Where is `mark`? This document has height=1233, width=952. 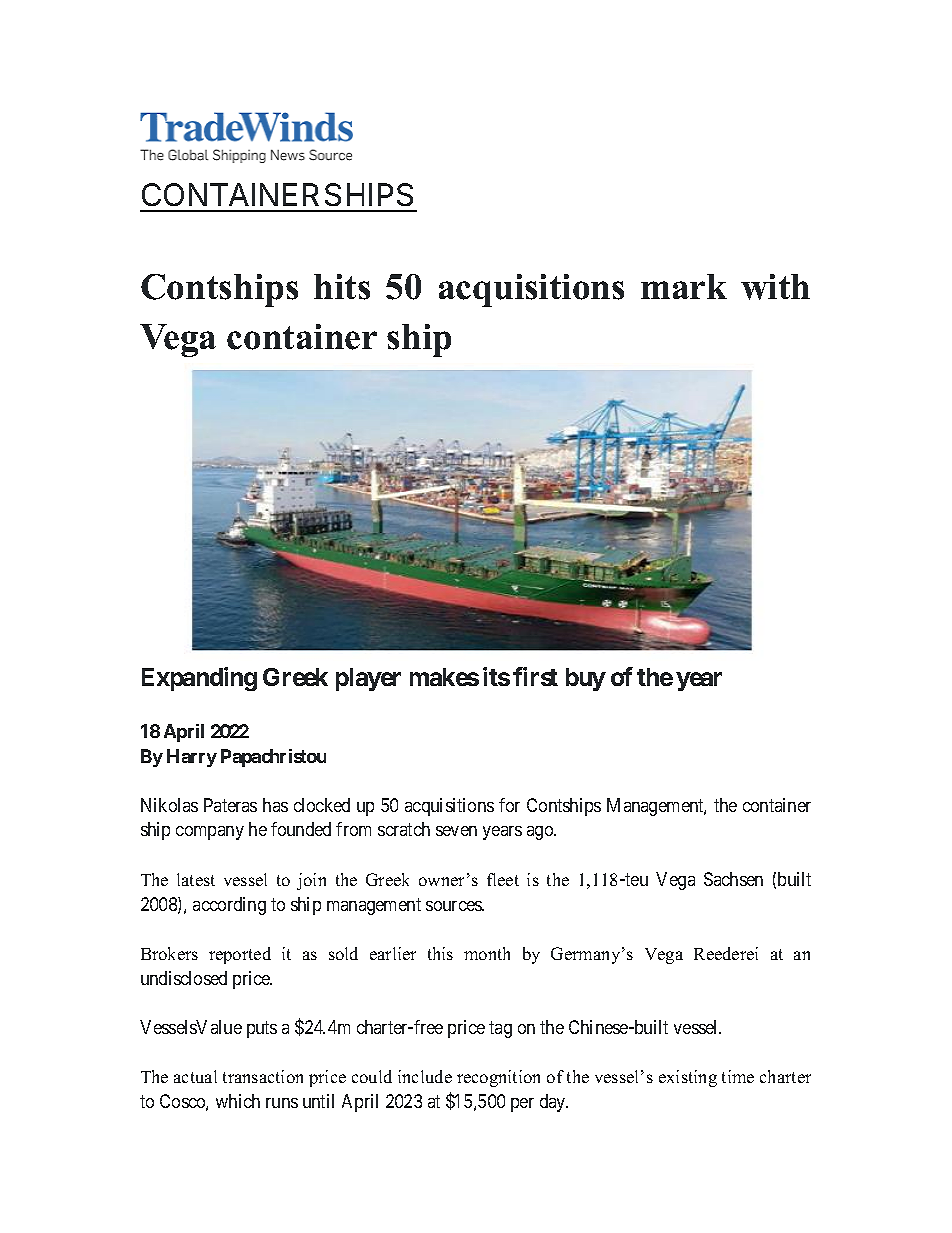
mark is located at coordinates (684, 286).
